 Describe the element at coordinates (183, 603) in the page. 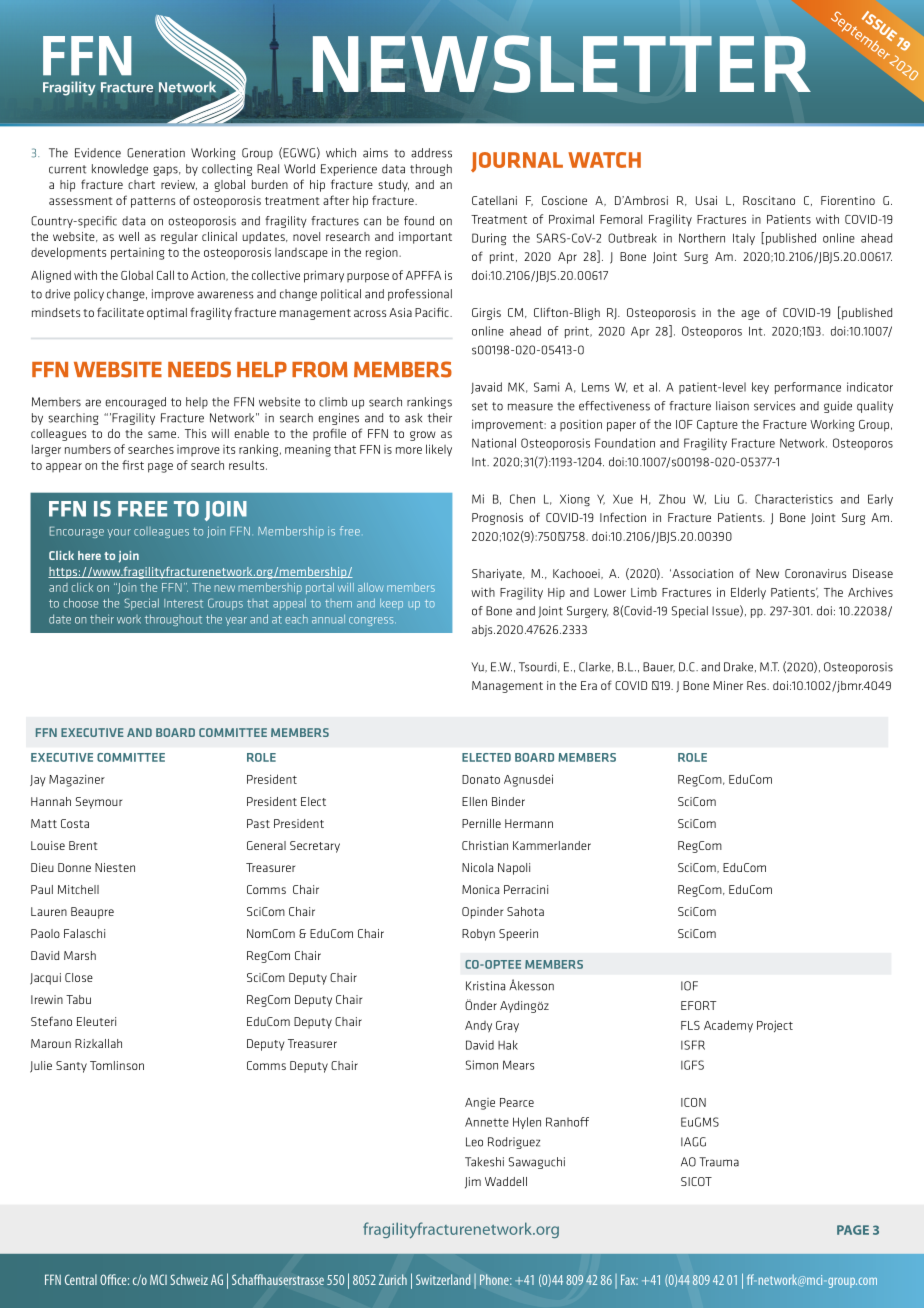

I see `Interest` at that location.
